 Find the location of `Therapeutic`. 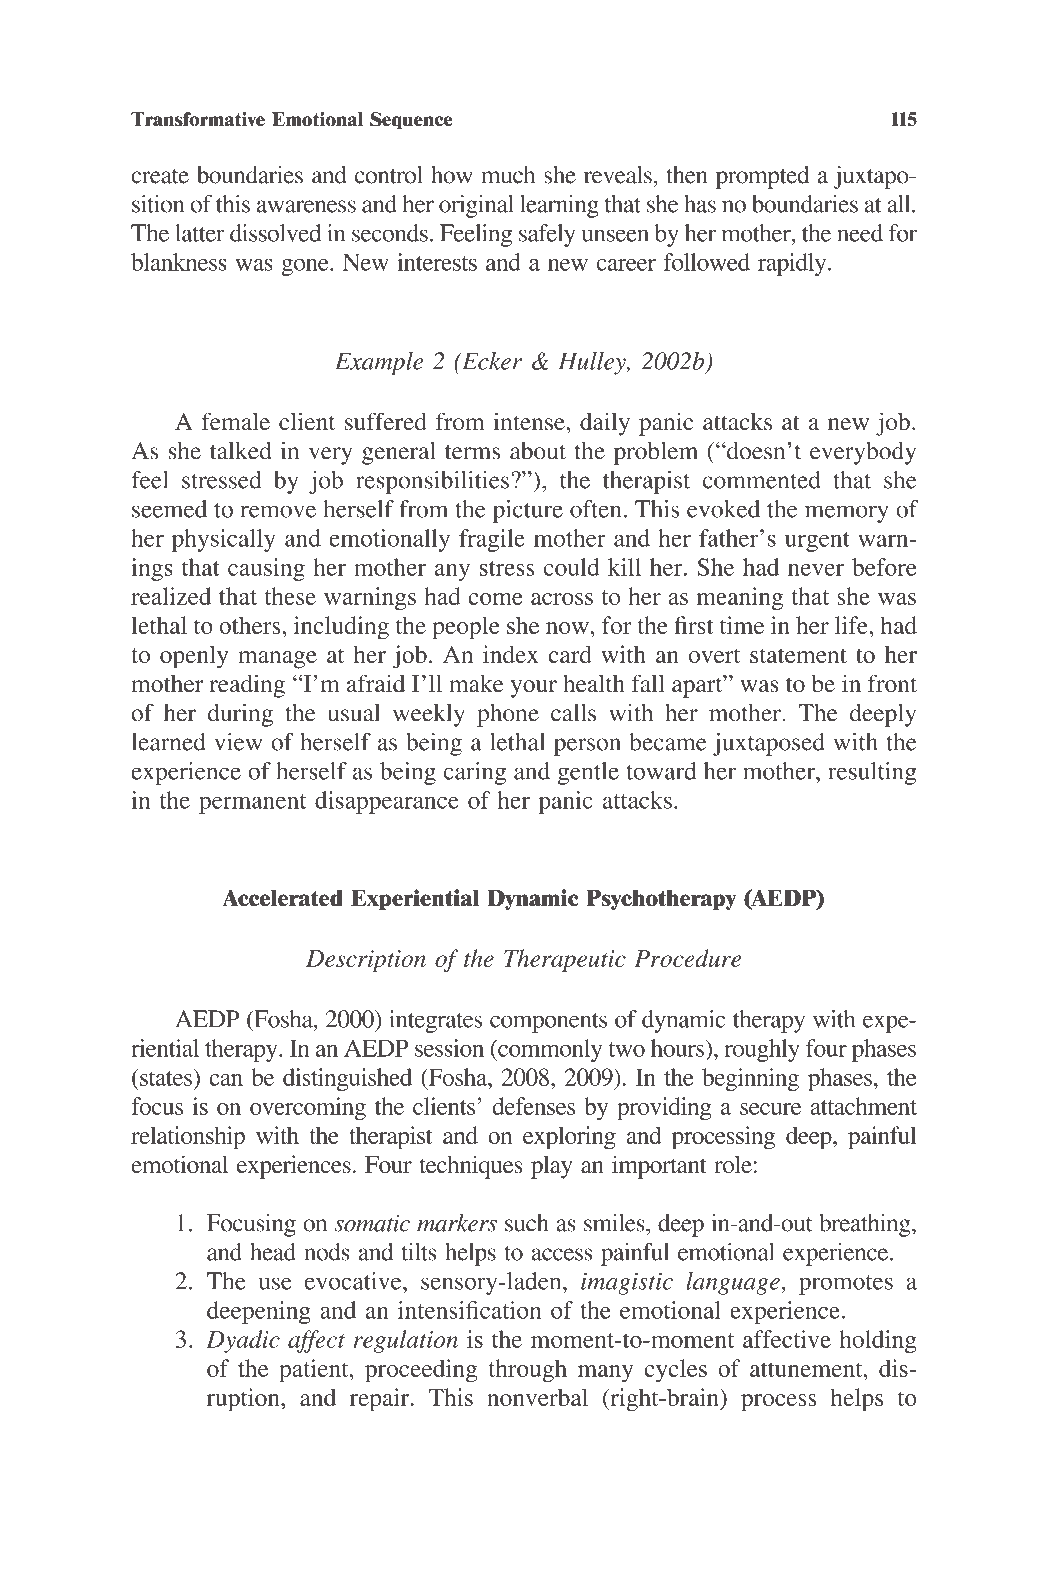

Therapeutic is located at coordinates (565, 960).
